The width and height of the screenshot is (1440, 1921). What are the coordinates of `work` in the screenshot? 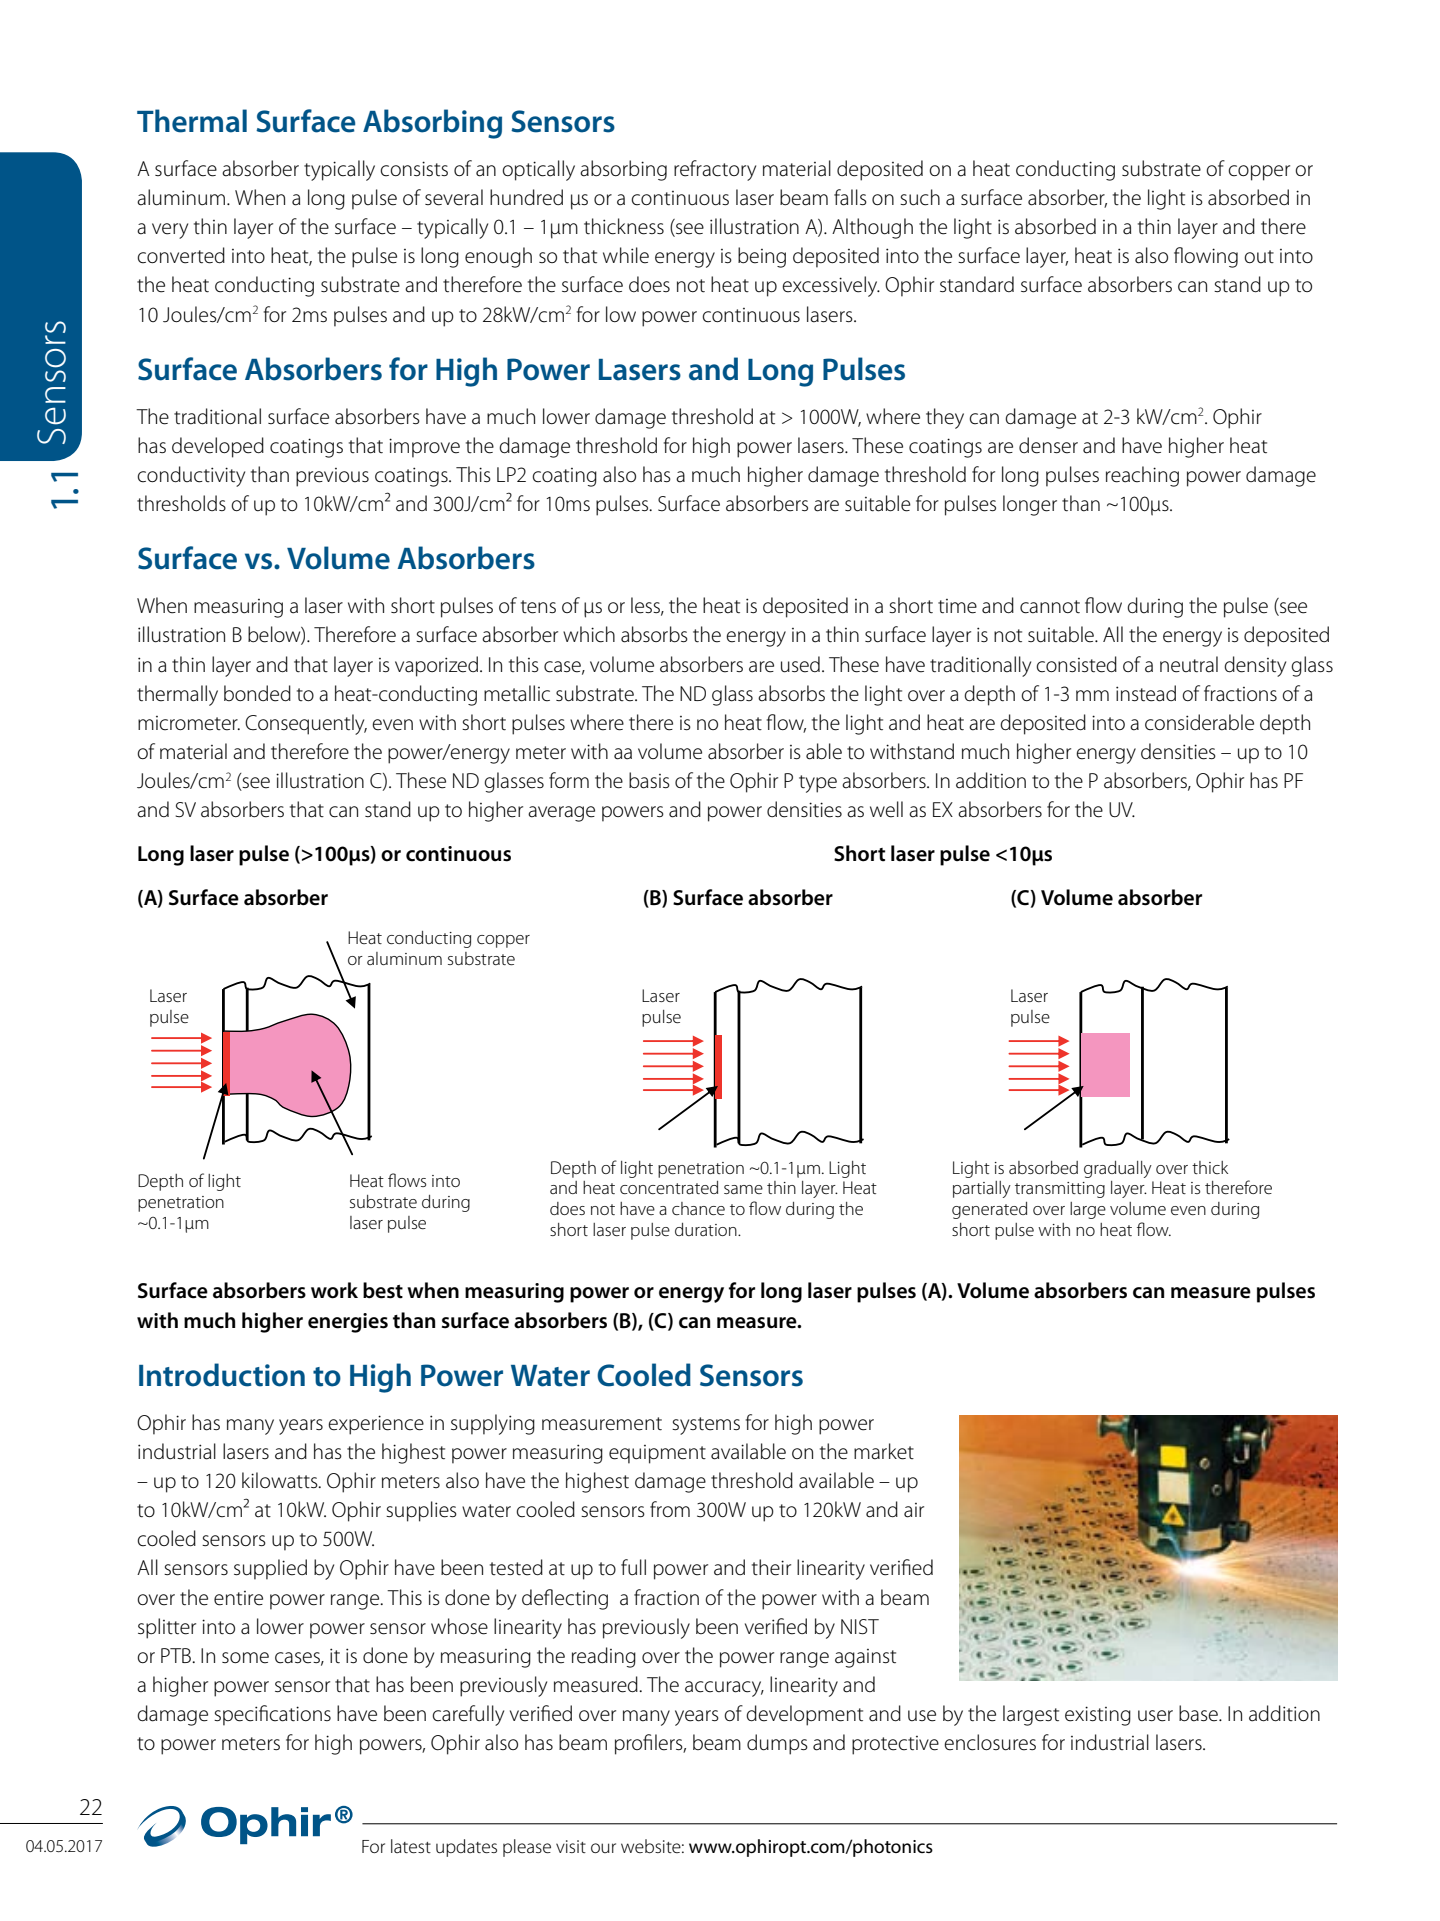 It's located at (334, 1290).
